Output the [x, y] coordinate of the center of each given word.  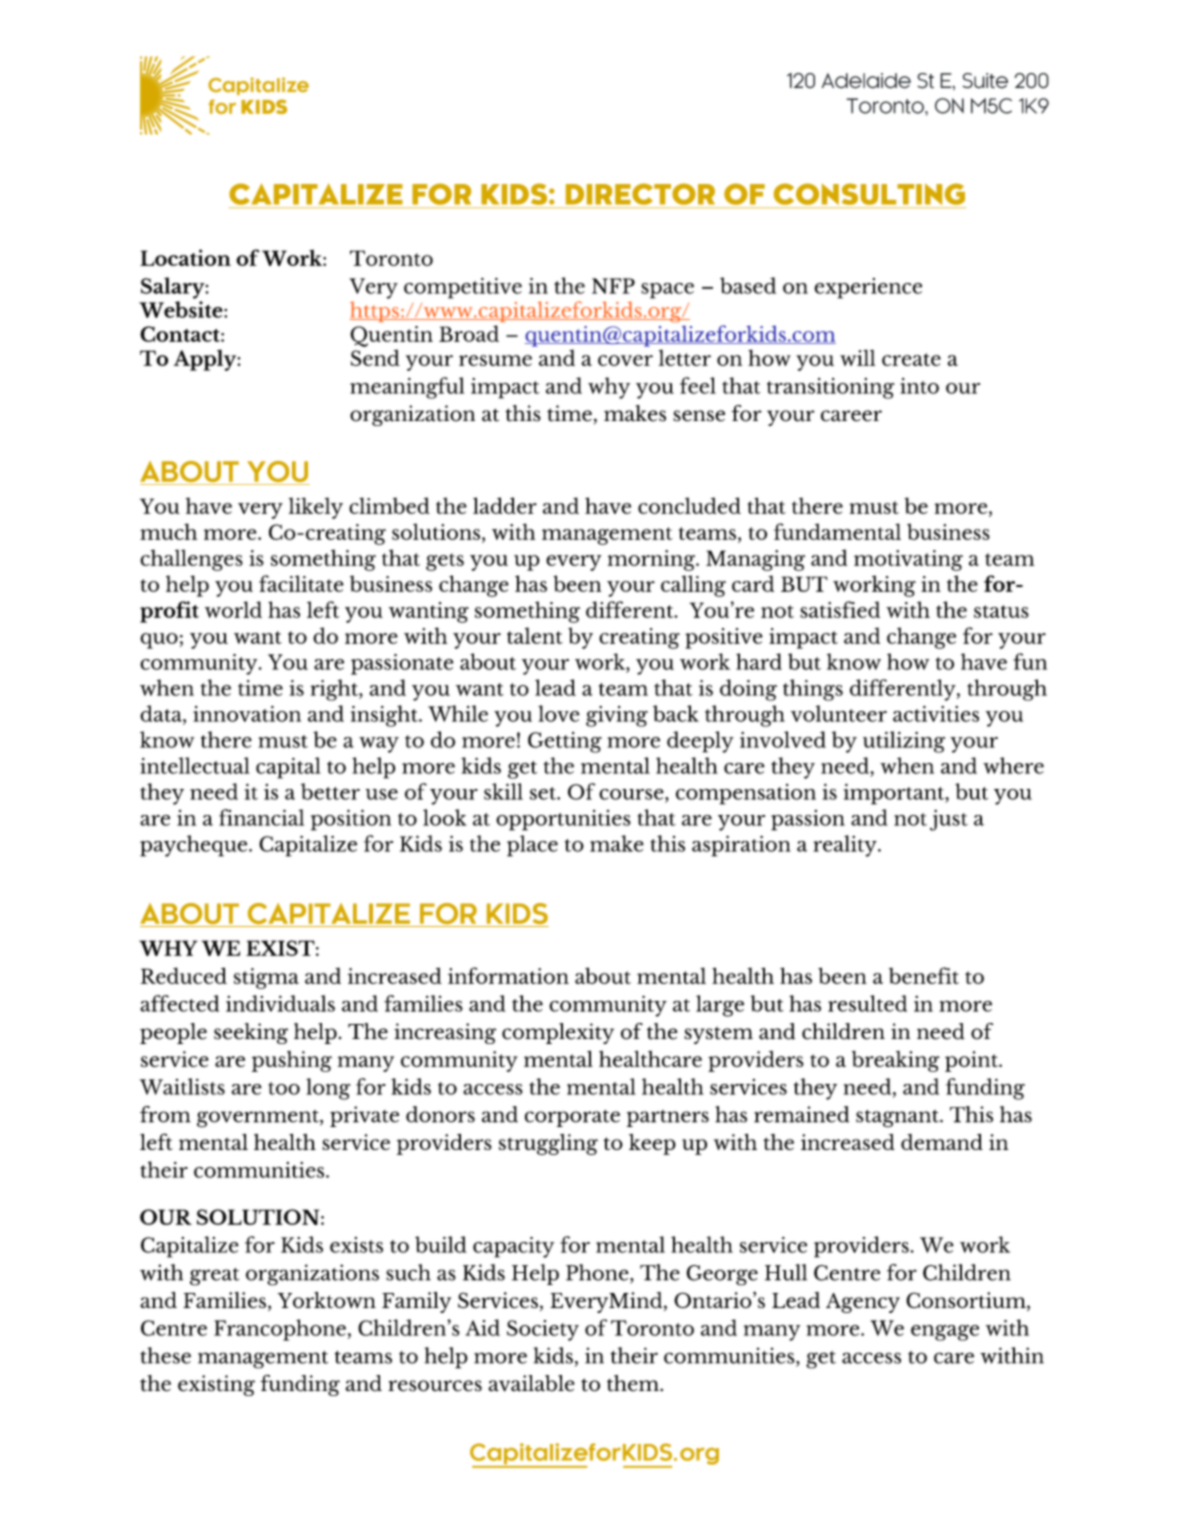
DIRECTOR [640, 194]
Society [543, 1330]
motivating [908, 560]
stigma [266, 978]
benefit [924, 975]
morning [653, 560]
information [508, 975]
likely [316, 508]
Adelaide [866, 81]
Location [185, 257]
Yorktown [327, 1300]
